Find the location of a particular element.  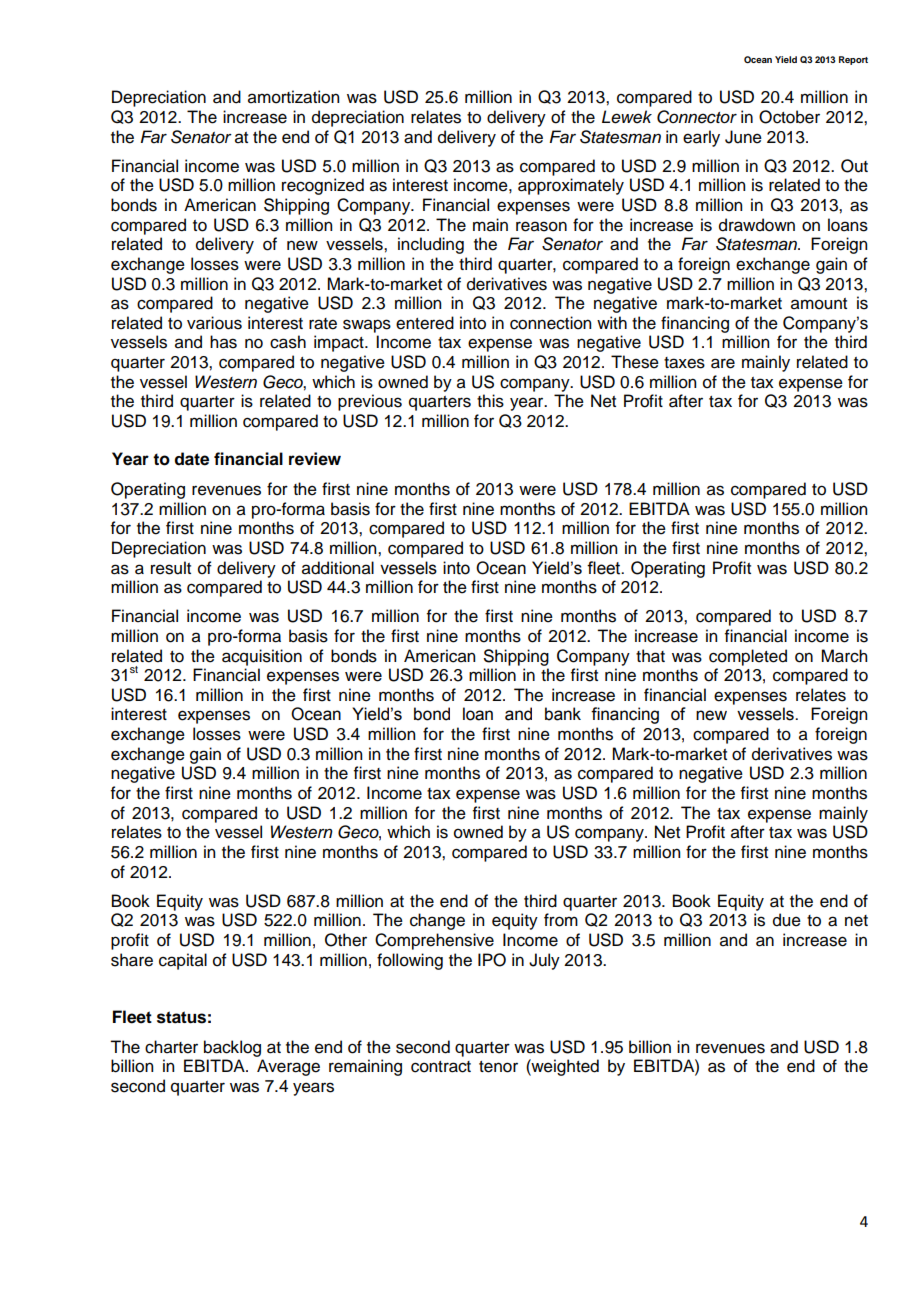

October is located at coordinates (789, 117).
